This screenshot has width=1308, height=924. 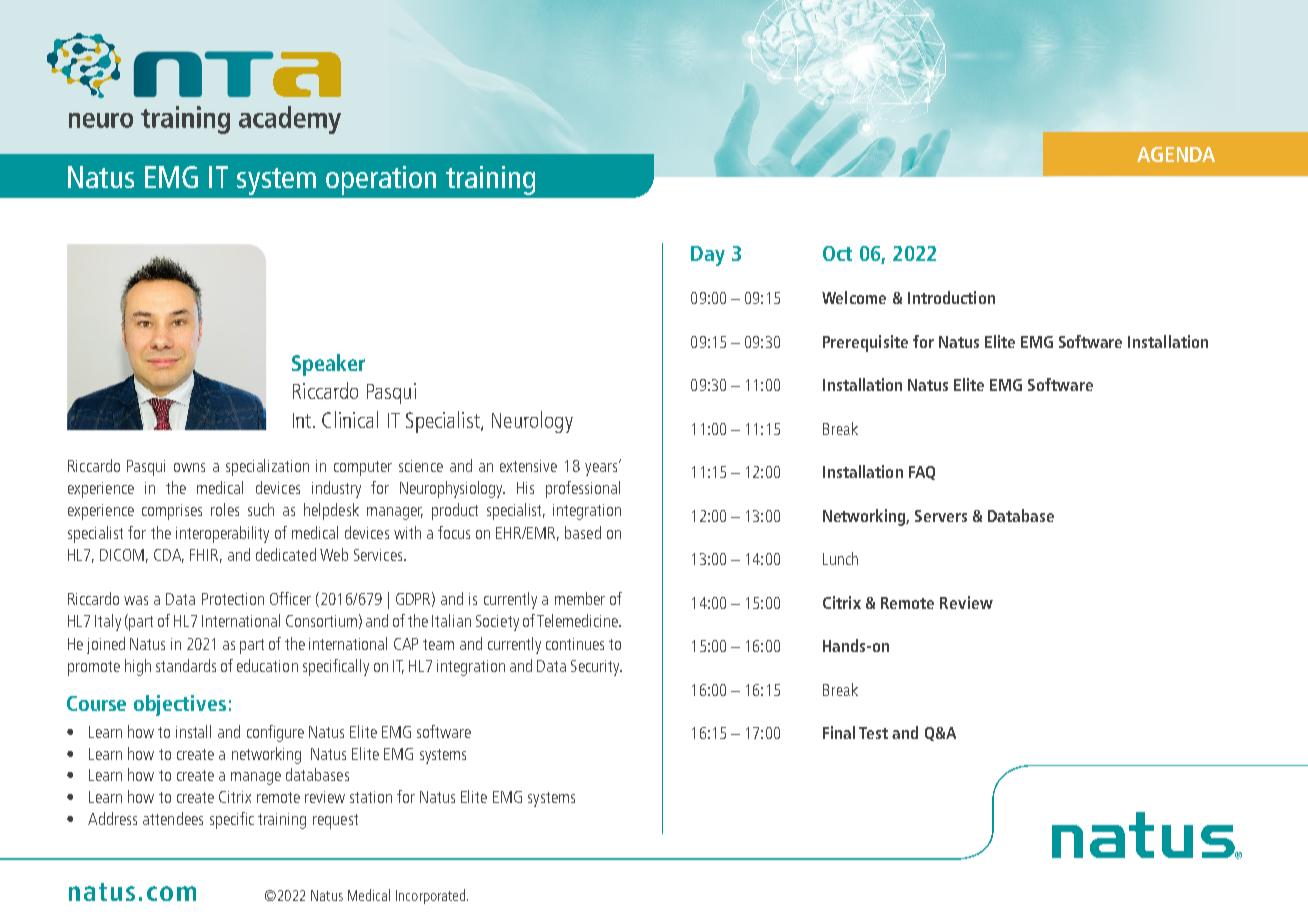 I want to click on Test, so click(x=873, y=733).
